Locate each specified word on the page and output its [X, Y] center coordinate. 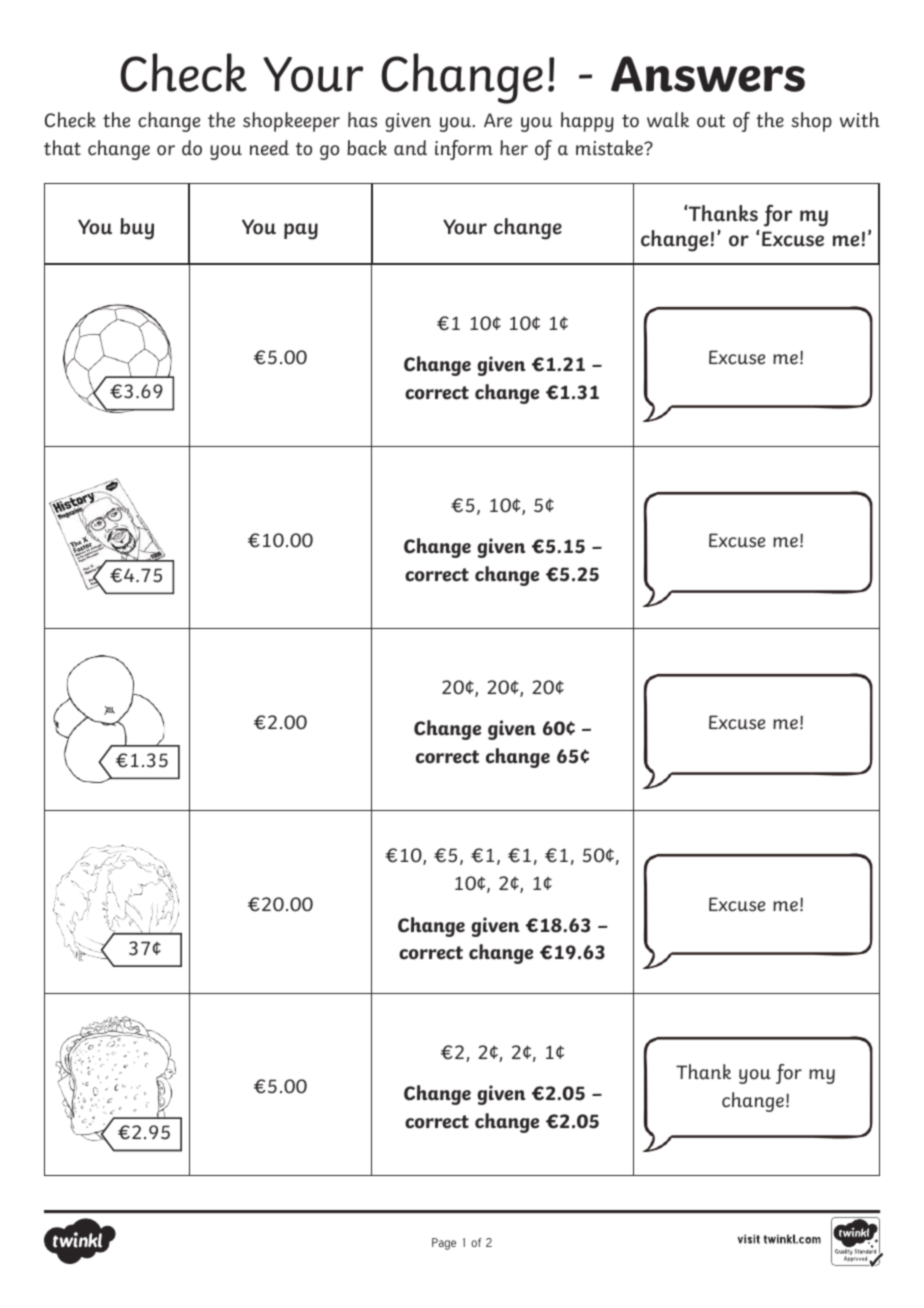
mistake [610, 148]
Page [444, 1244]
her [514, 148]
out [711, 121]
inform [464, 150]
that [62, 148]
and [410, 148]
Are [498, 120]
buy [137, 229]
